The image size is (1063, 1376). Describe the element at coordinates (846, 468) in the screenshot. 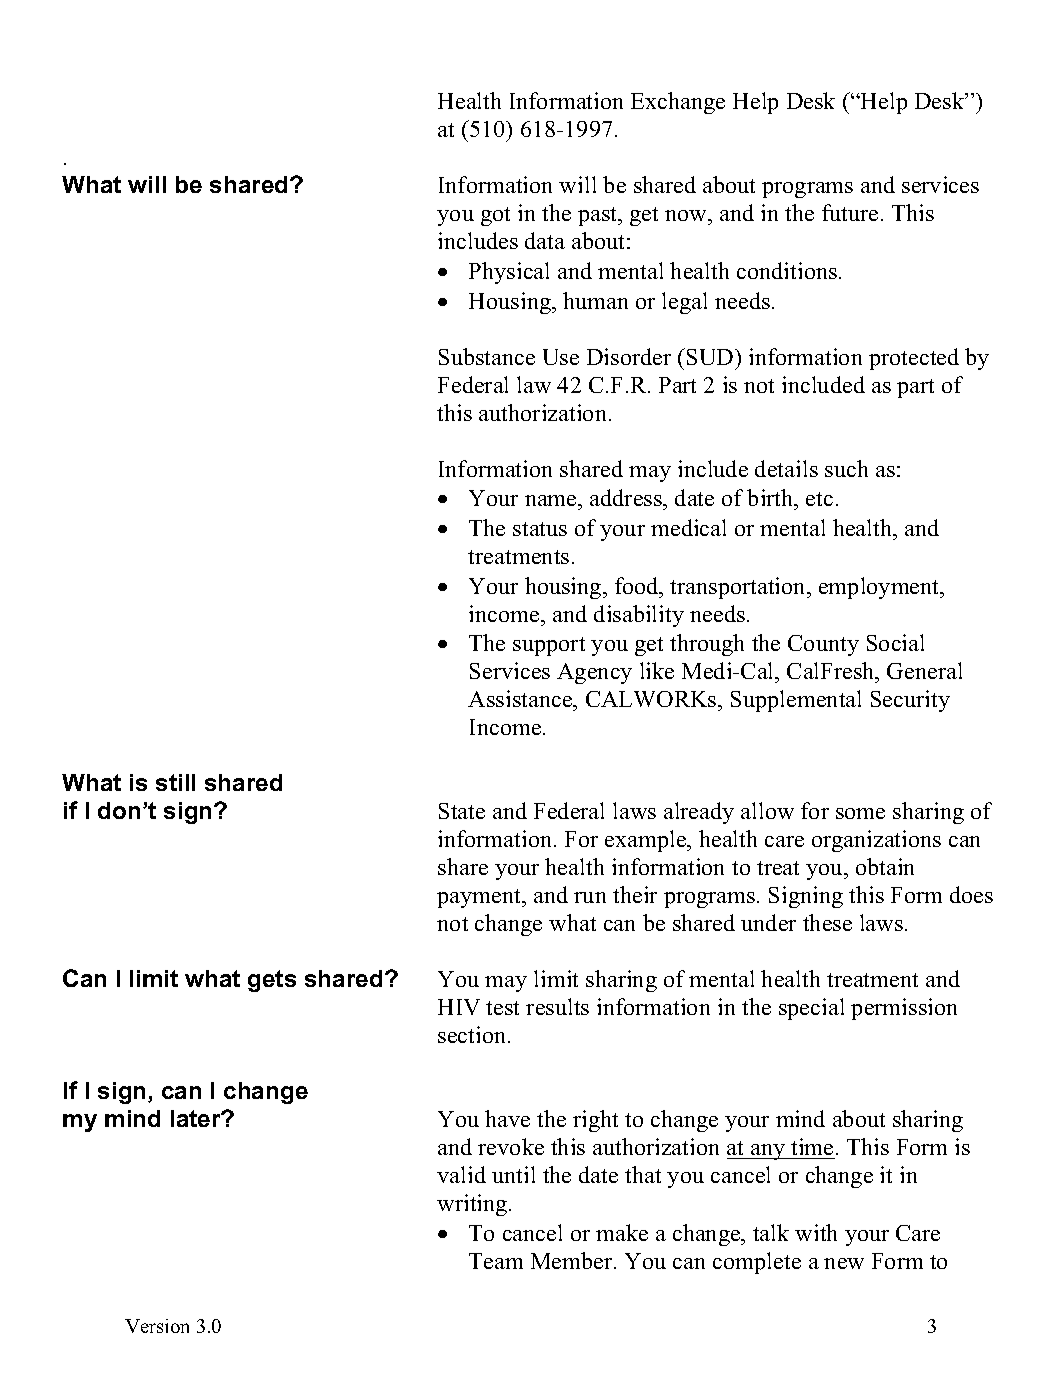

I see `such` at that location.
